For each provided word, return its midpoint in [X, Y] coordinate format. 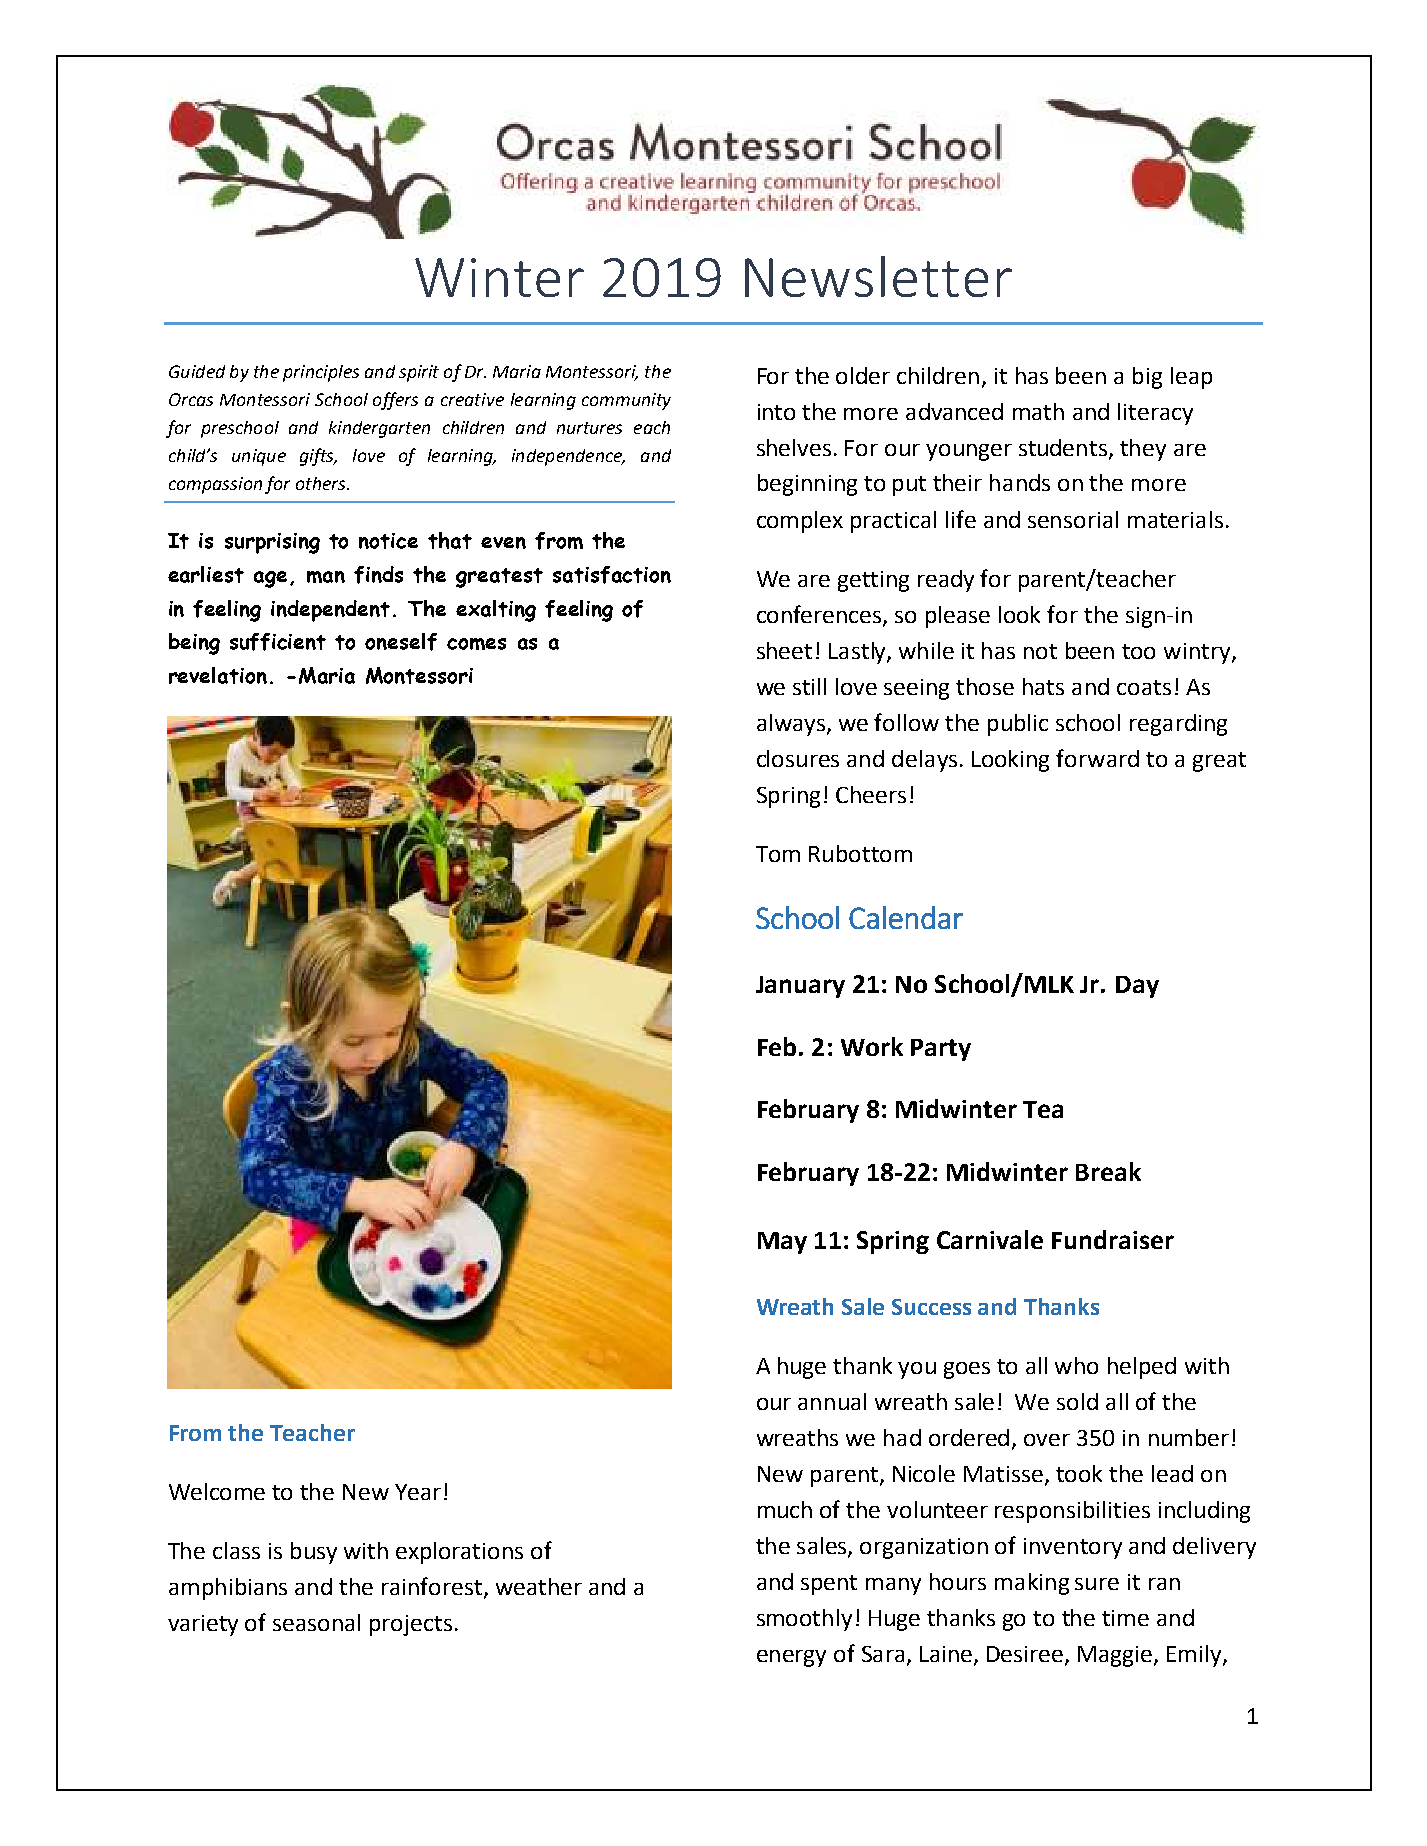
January [800, 987]
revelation [218, 675]
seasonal [316, 1622]
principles [321, 373]
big [1147, 378]
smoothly [804, 1620]
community [626, 401]
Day [1137, 987]
